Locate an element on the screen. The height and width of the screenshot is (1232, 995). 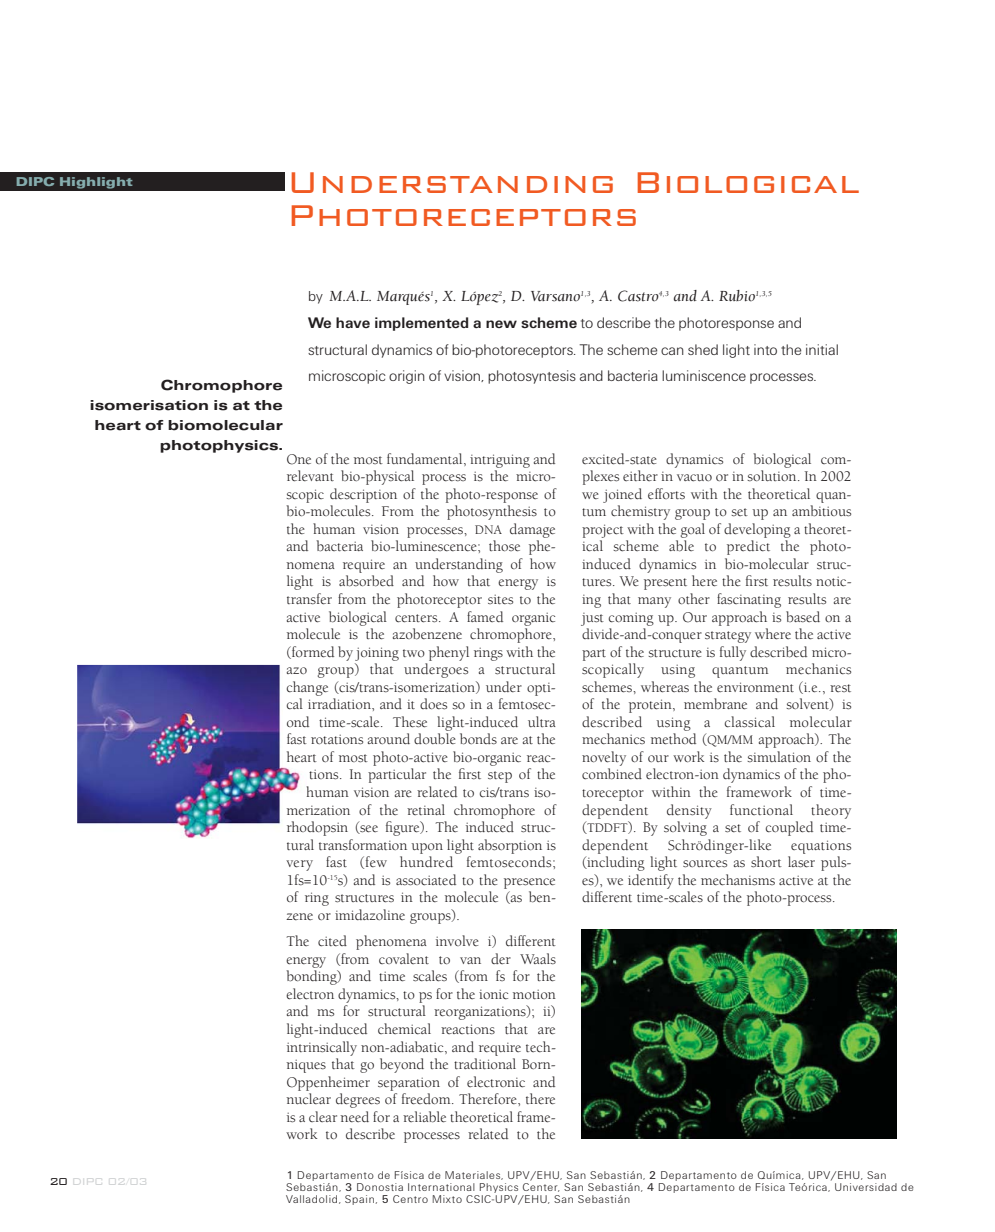
Spain is located at coordinates (359, 1200).
